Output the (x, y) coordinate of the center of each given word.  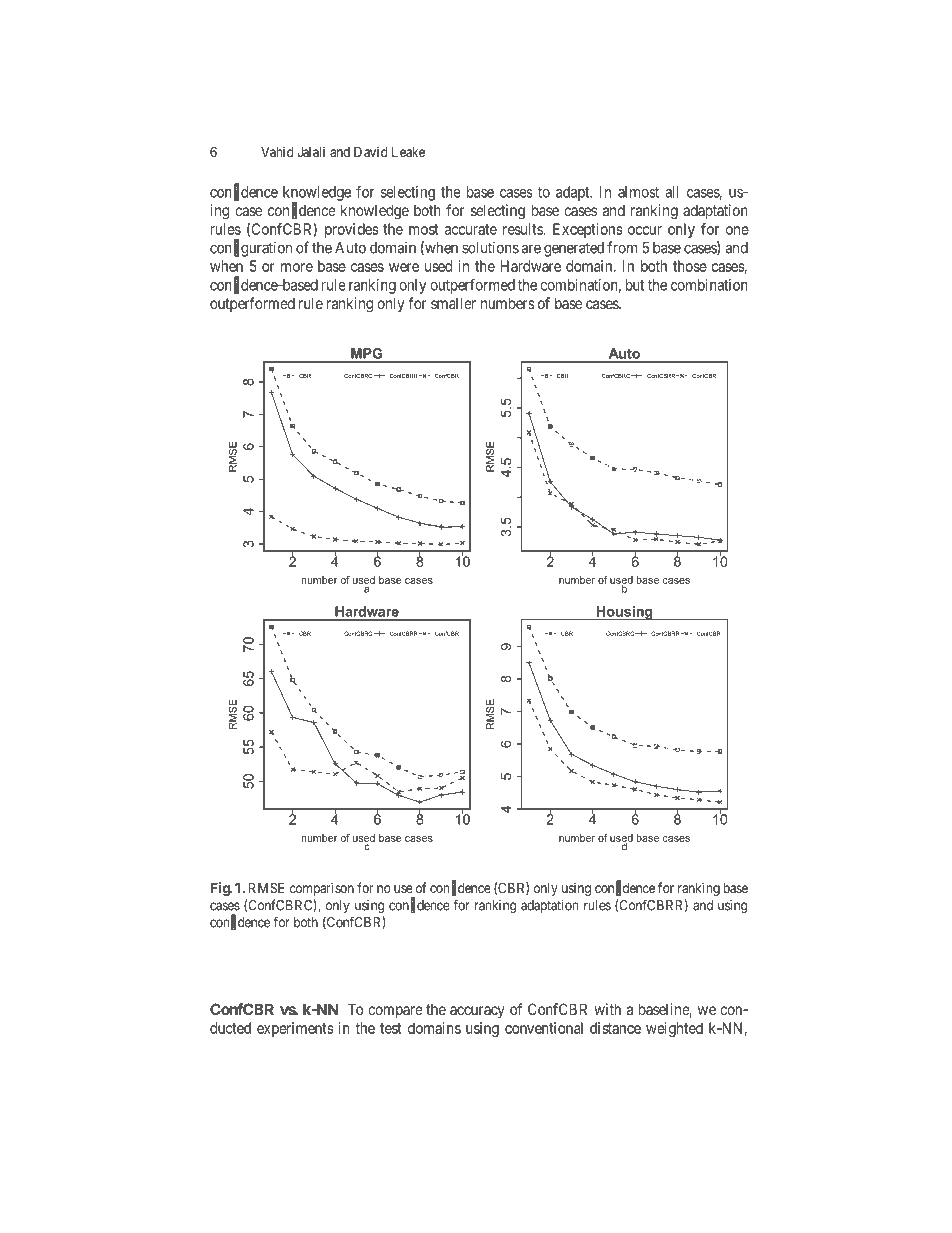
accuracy (477, 1012)
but (635, 285)
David (370, 151)
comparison (322, 889)
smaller (453, 303)
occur (645, 230)
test (391, 1028)
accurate (471, 229)
